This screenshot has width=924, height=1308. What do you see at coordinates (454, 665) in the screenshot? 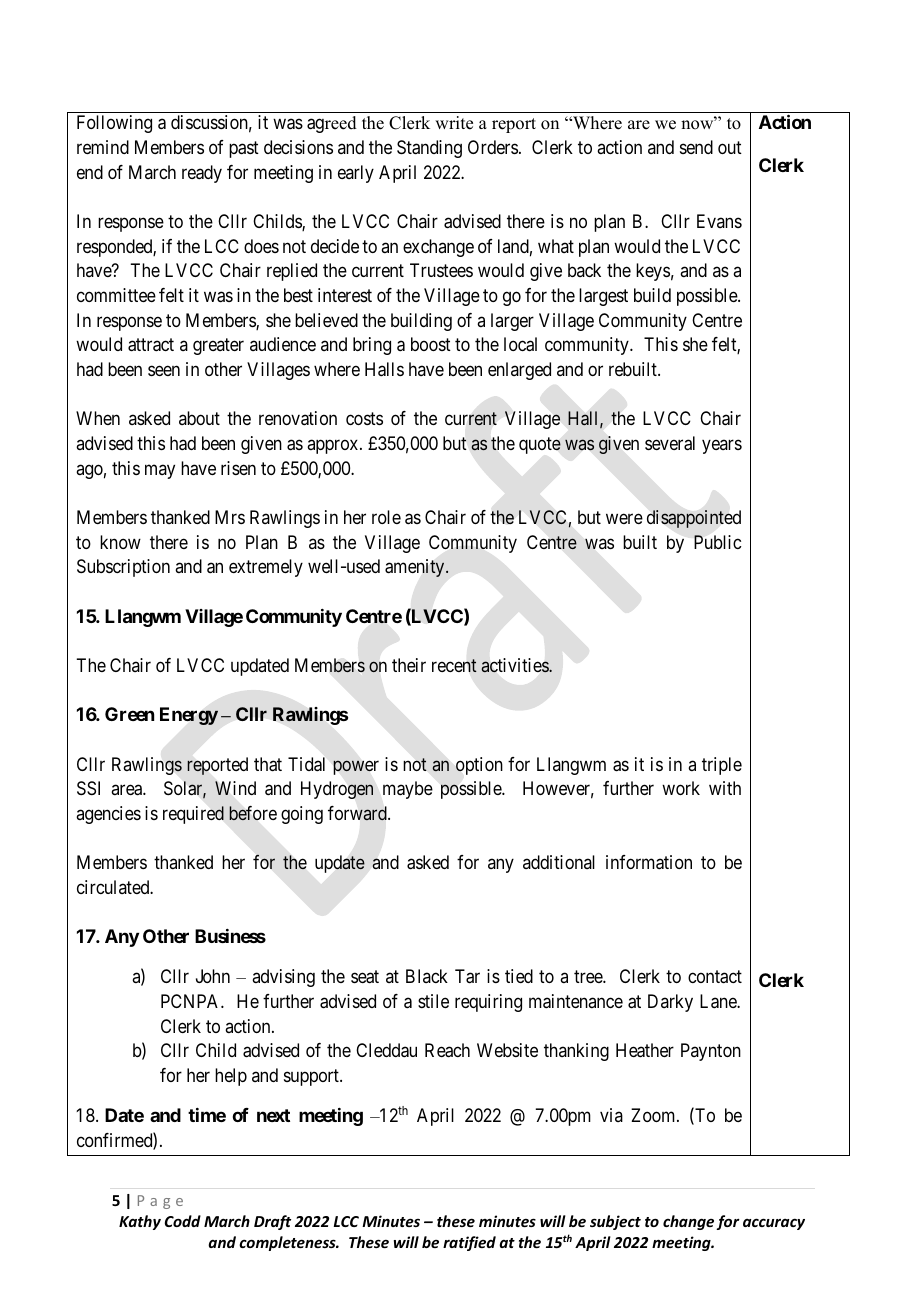
I see `recent` at bounding box center [454, 665].
